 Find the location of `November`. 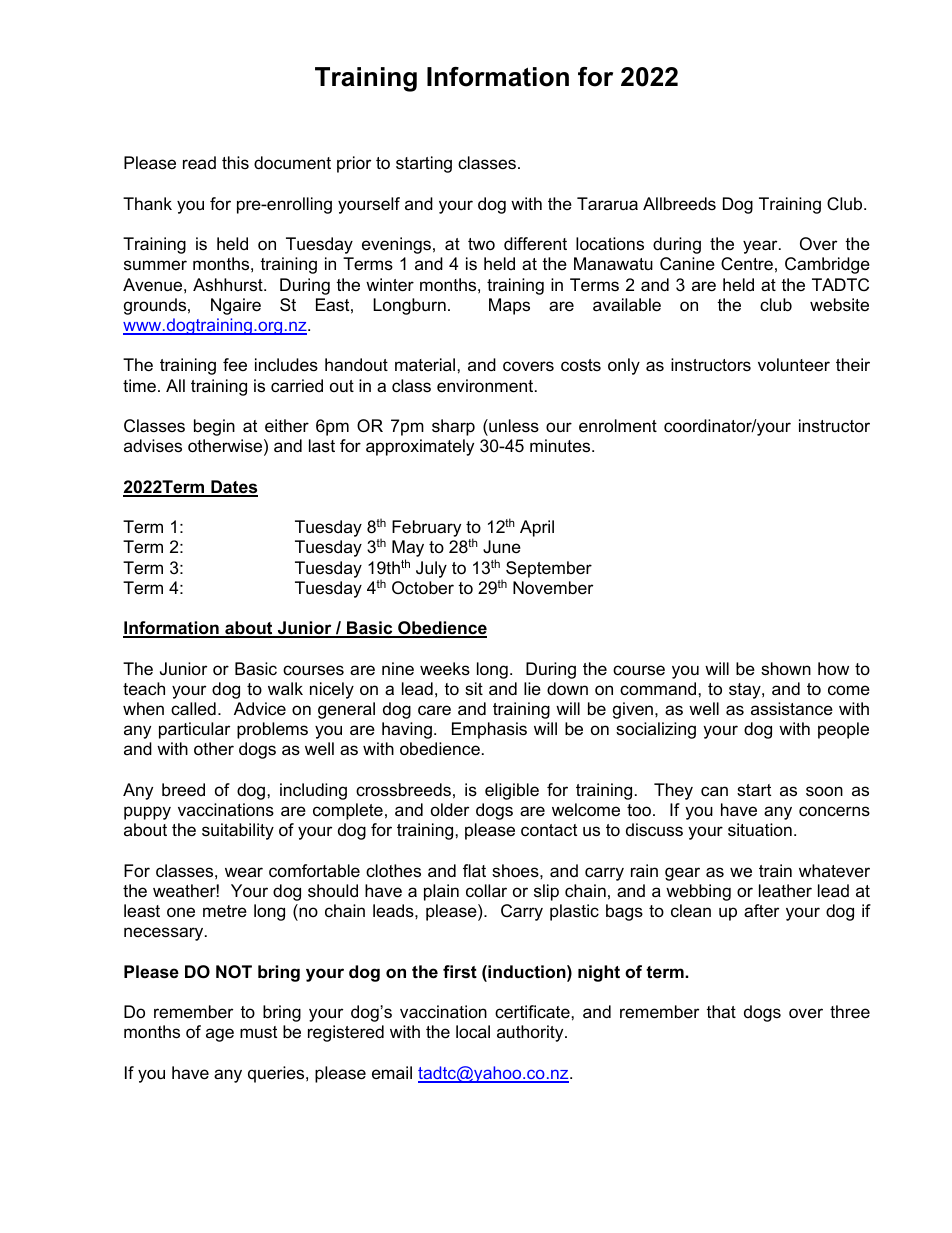

November is located at coordinates (553, 588).
